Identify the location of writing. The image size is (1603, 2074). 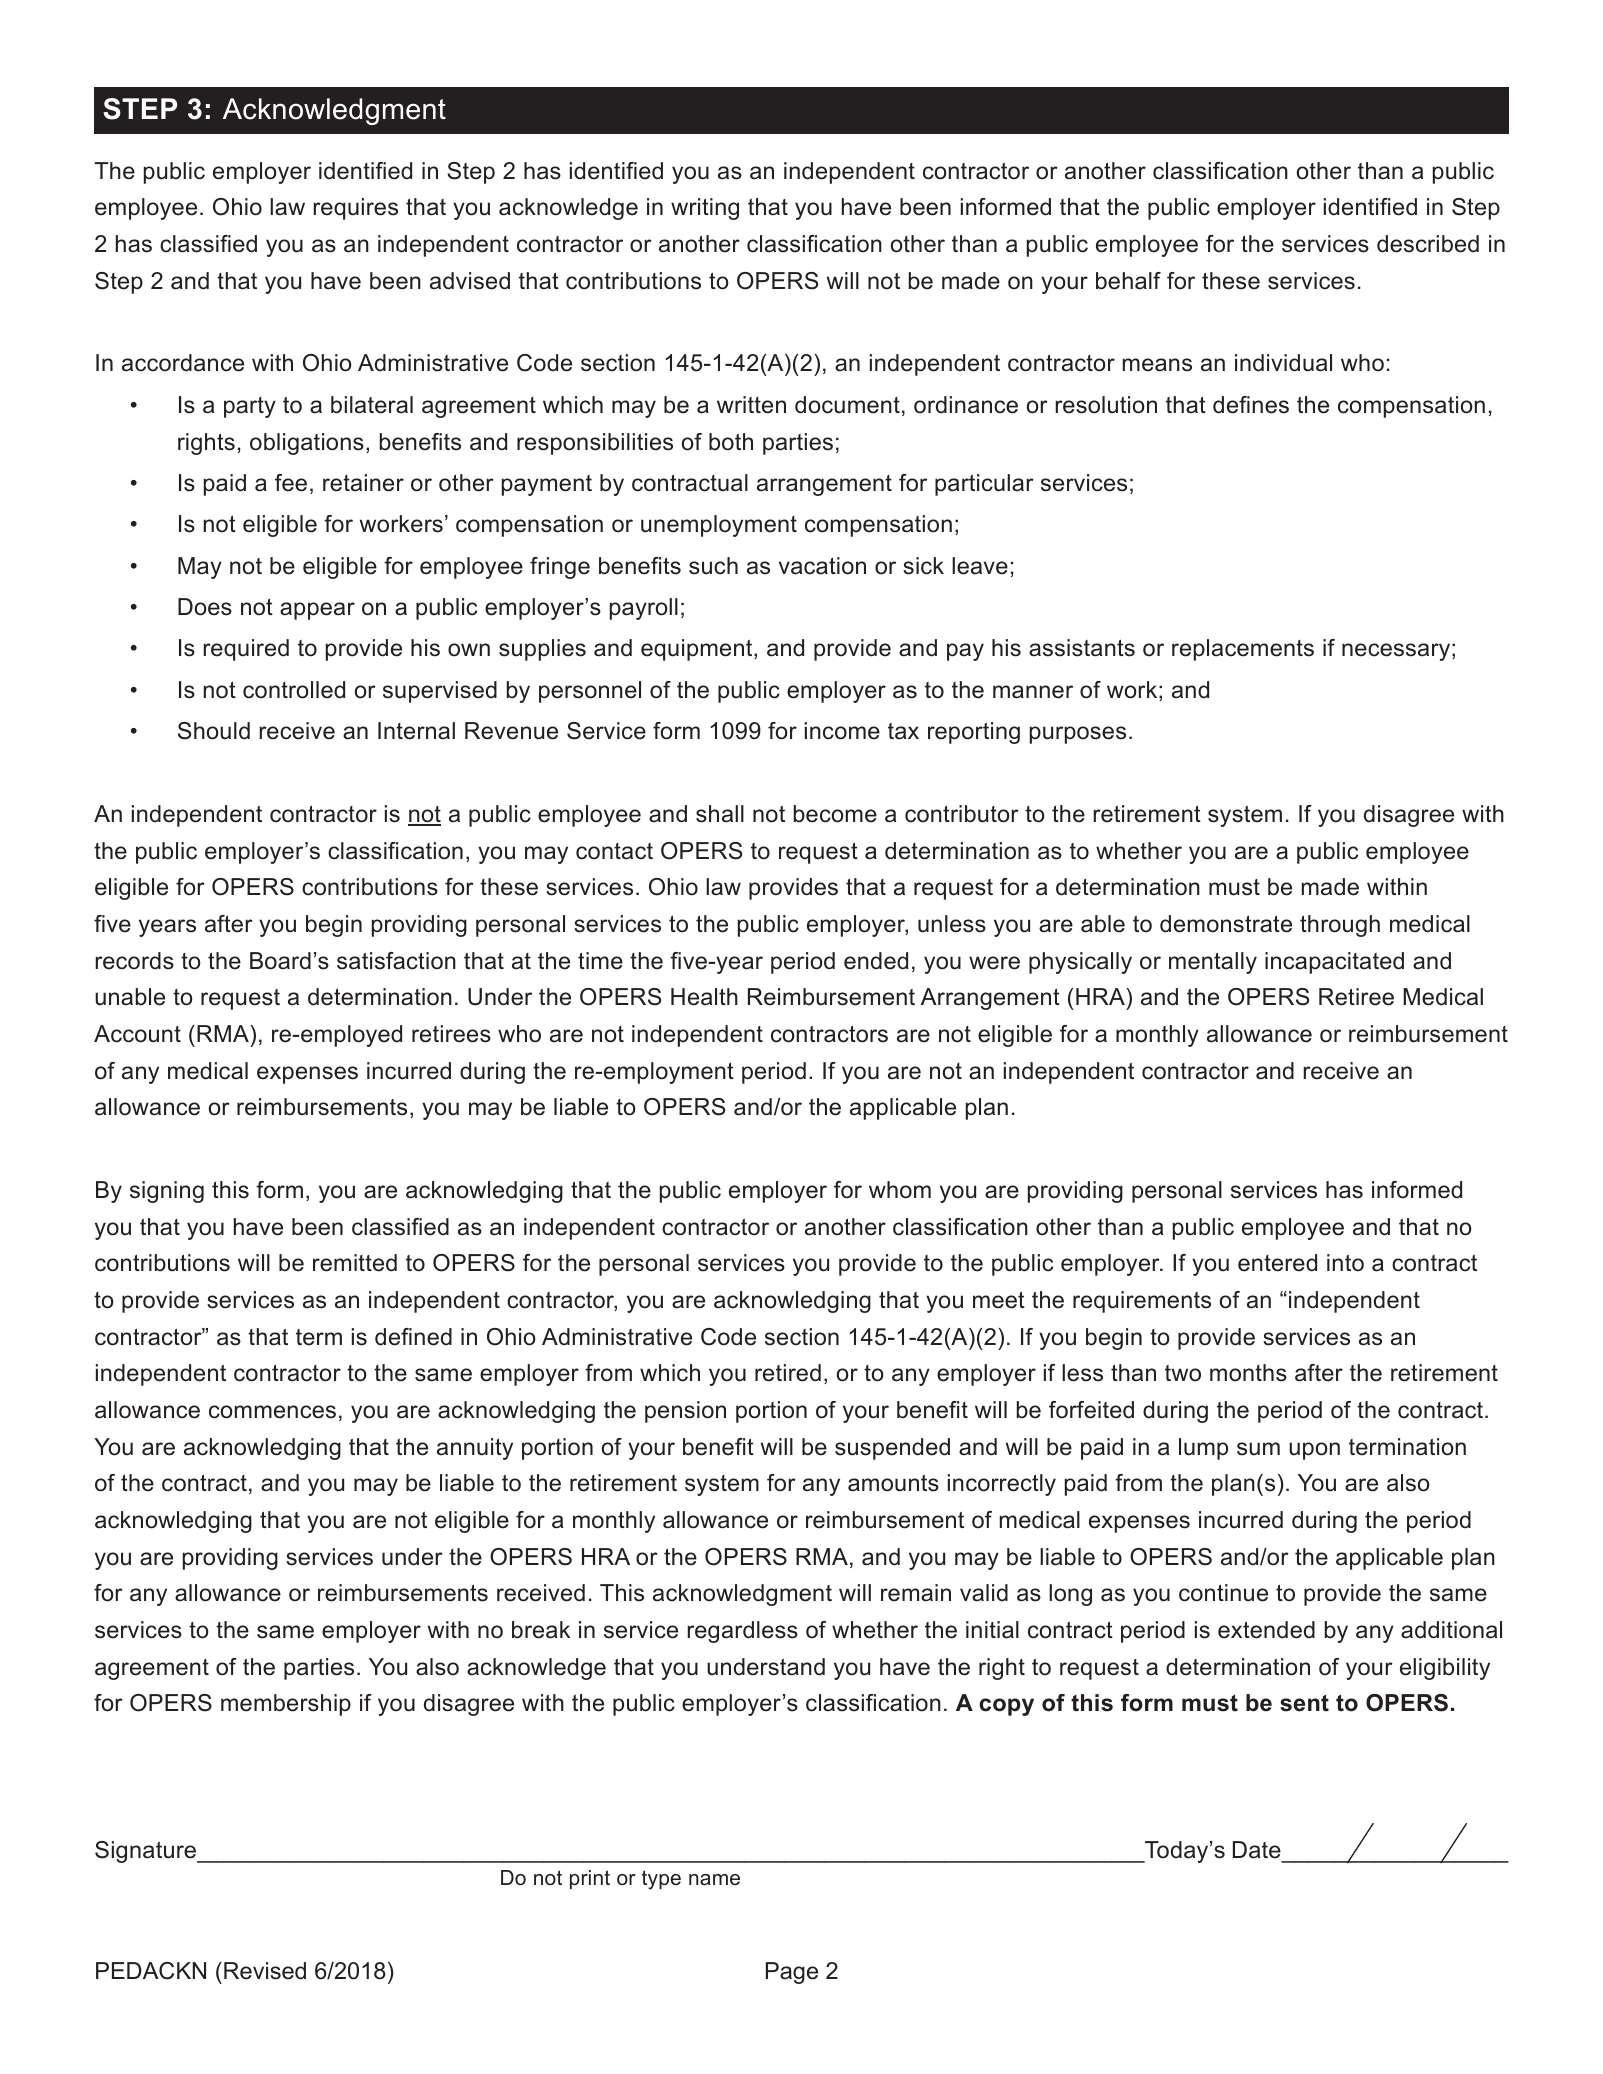
(705, 209).
